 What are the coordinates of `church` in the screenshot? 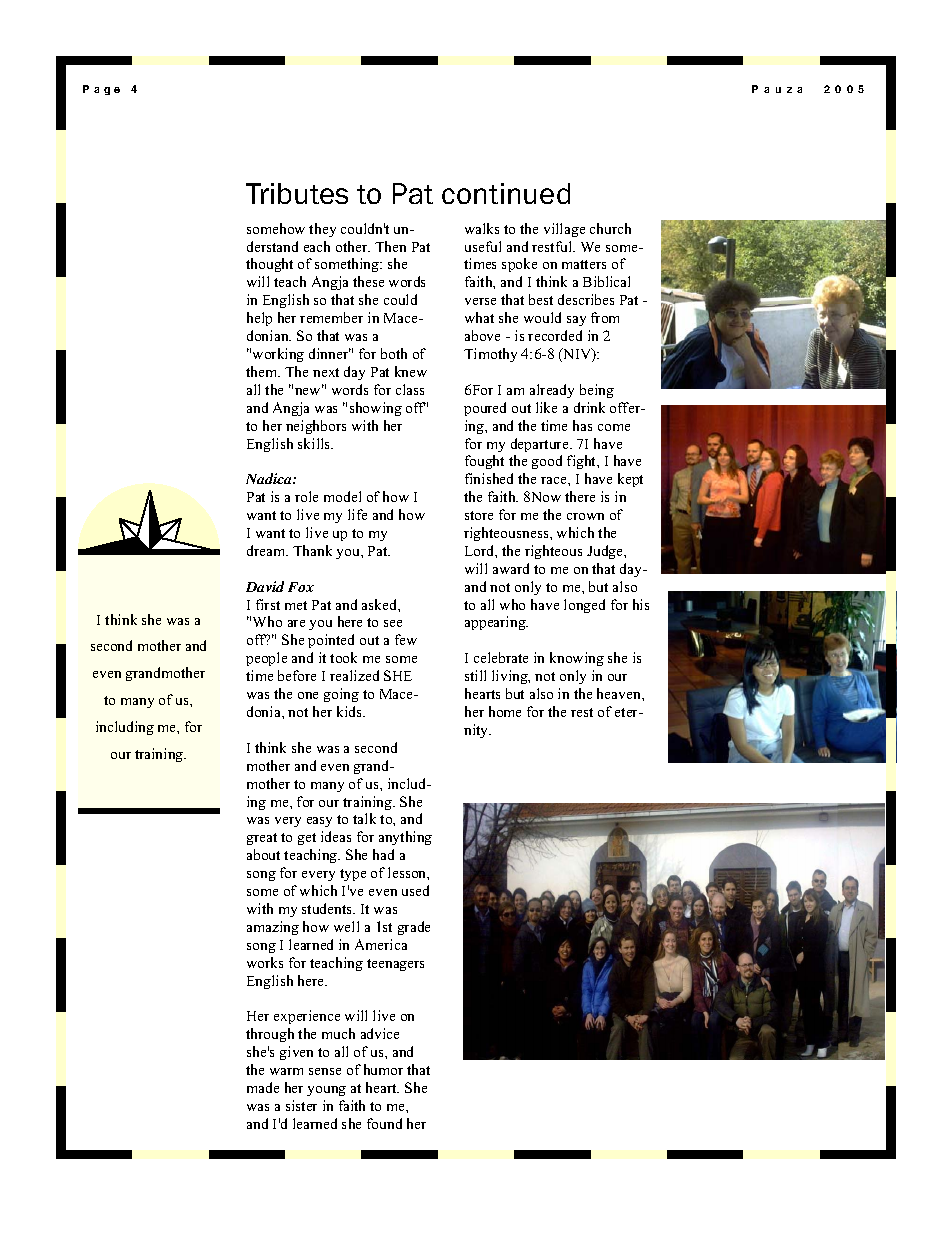 It's located at (610, 228).
